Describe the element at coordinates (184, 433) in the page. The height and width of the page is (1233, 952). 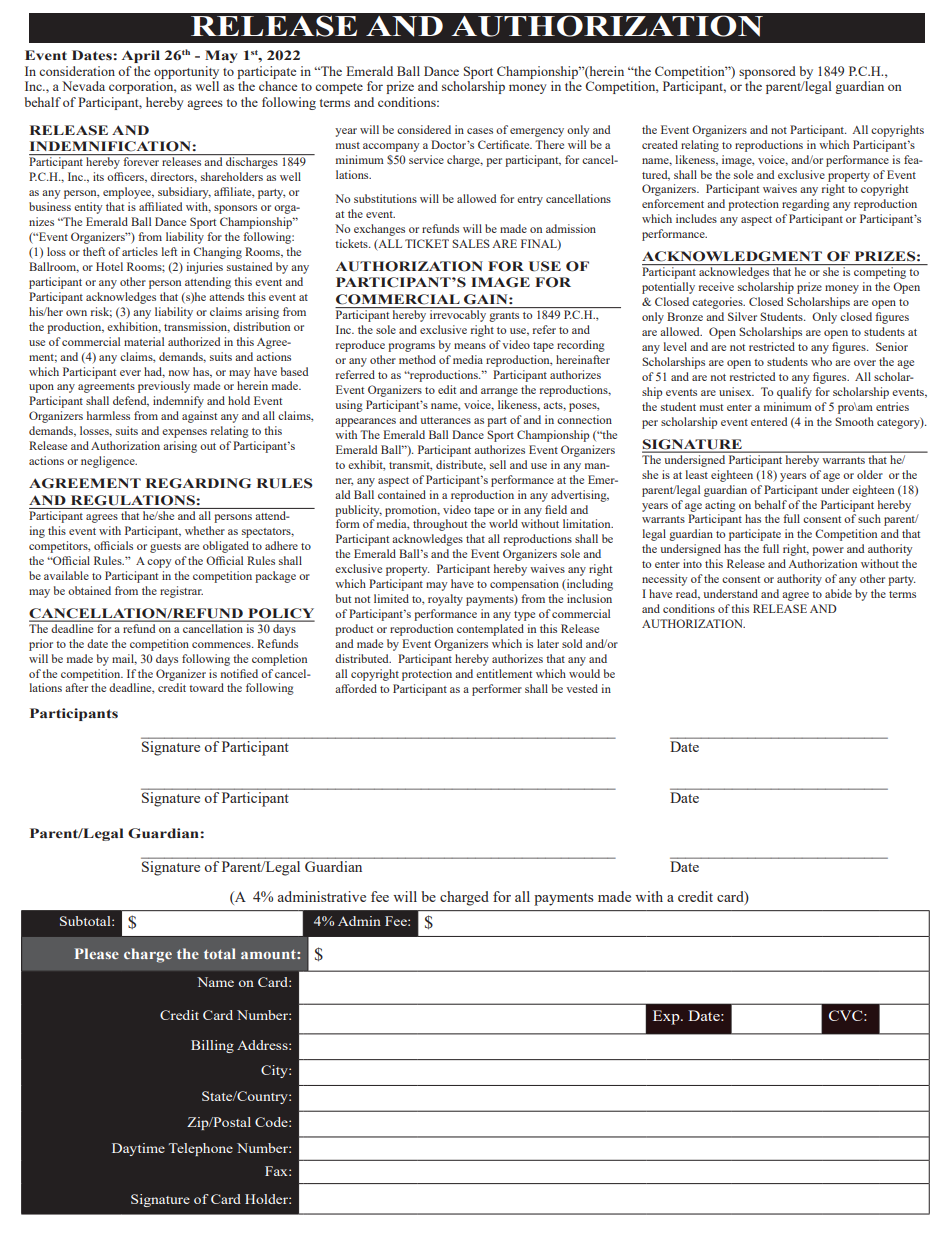
I see `expenses` at that location.
